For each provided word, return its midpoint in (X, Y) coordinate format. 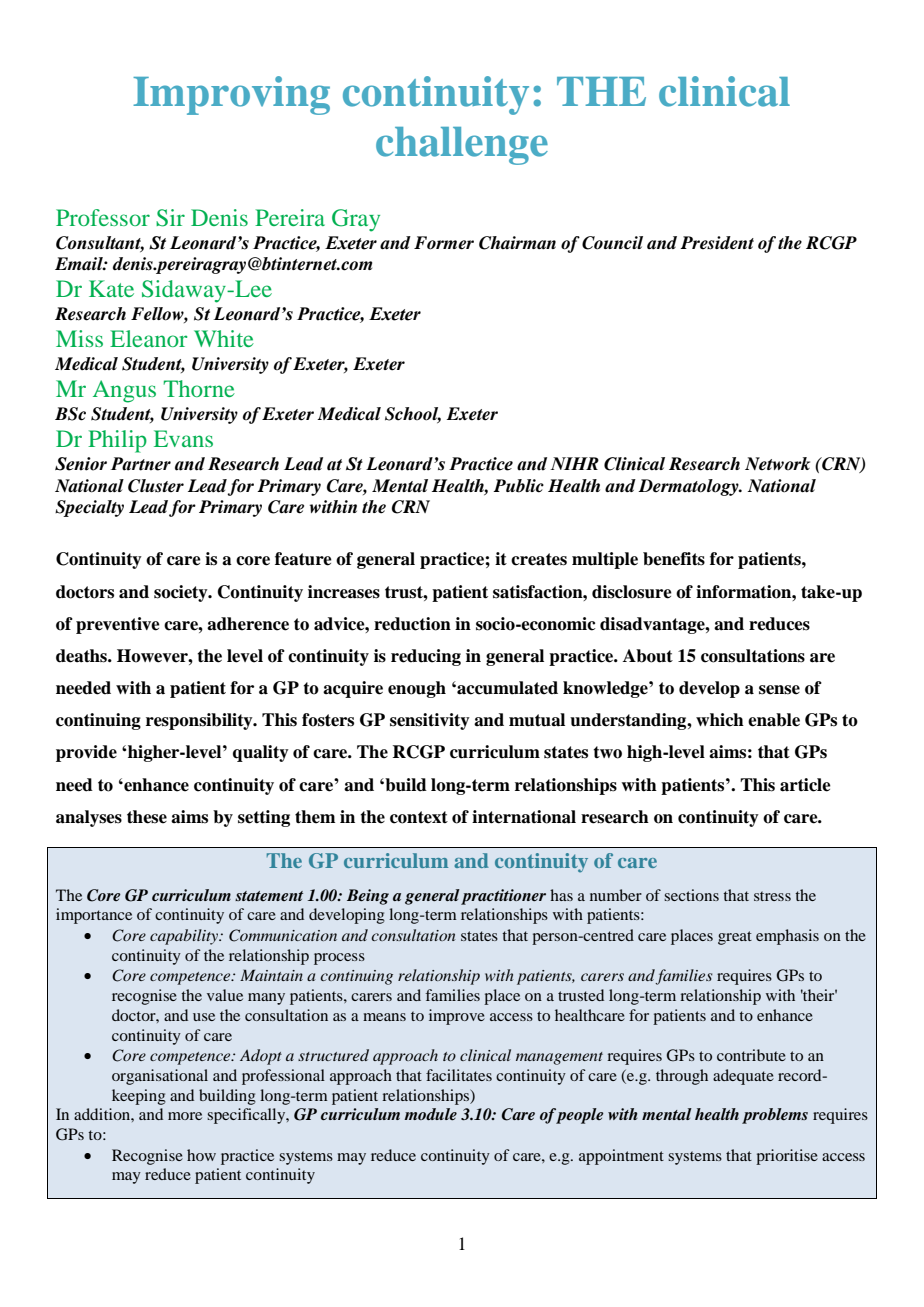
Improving (231, 95)
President (717, 243)
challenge (462, 146)
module (430, 1114)
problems (775, 1116)
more (185, 1116)
